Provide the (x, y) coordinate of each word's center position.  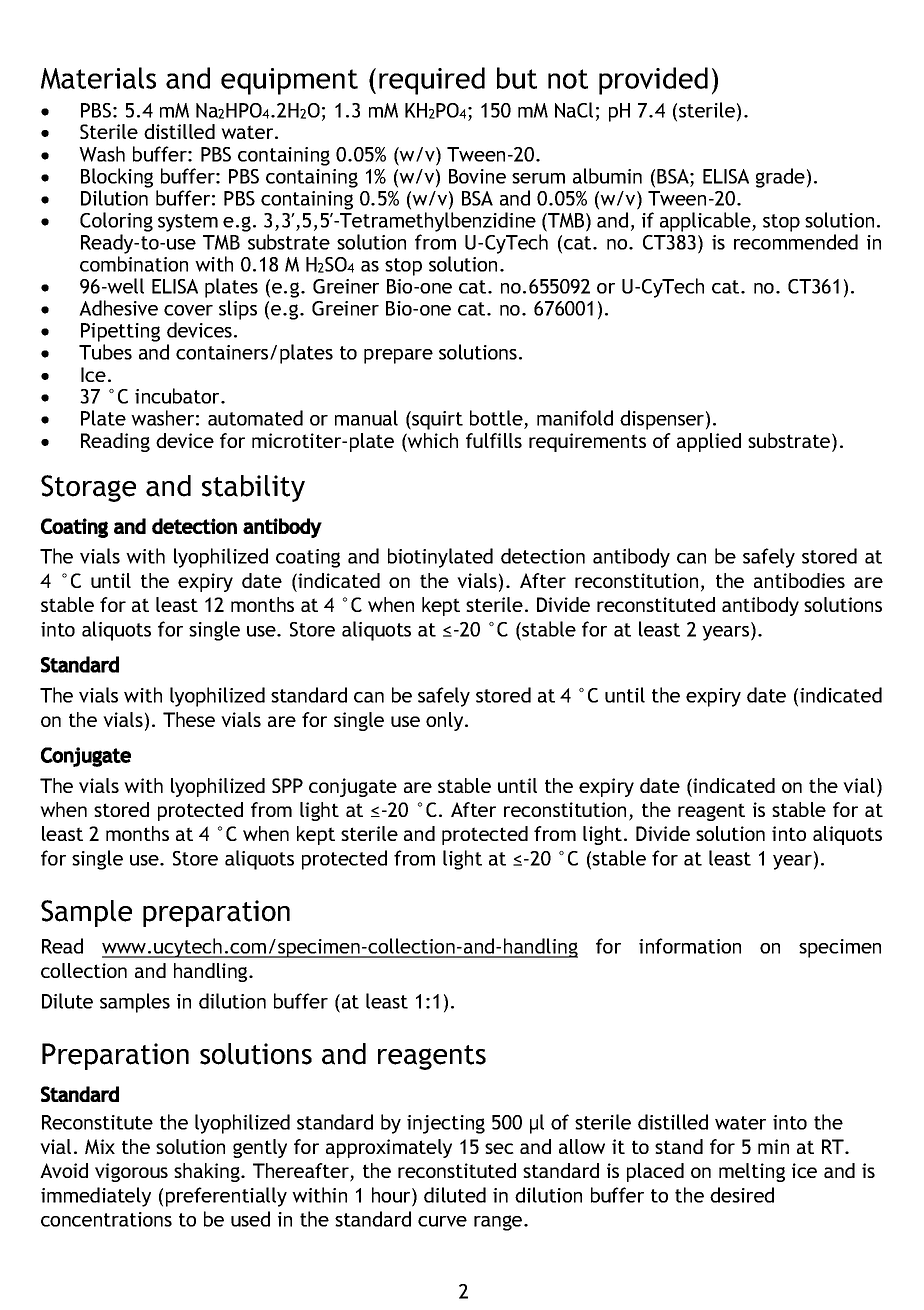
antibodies (799, 580)
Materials (98, 78)
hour (392, 1195)
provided (653, 81)
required (432, 81)
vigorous (131, 1172)
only (446, 721)
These (189, 719)
